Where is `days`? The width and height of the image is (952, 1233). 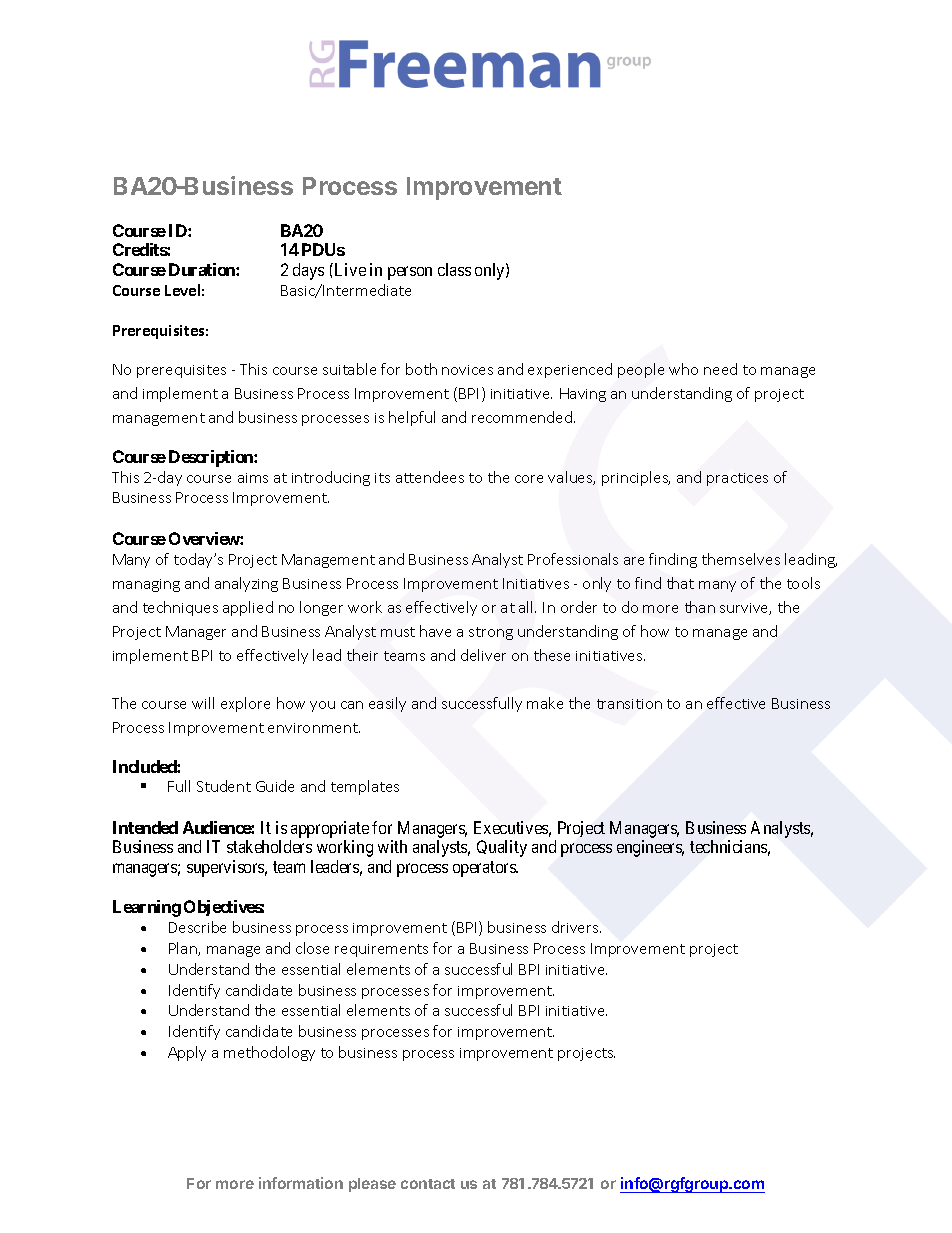
days is located at coordinates (308, 271).
